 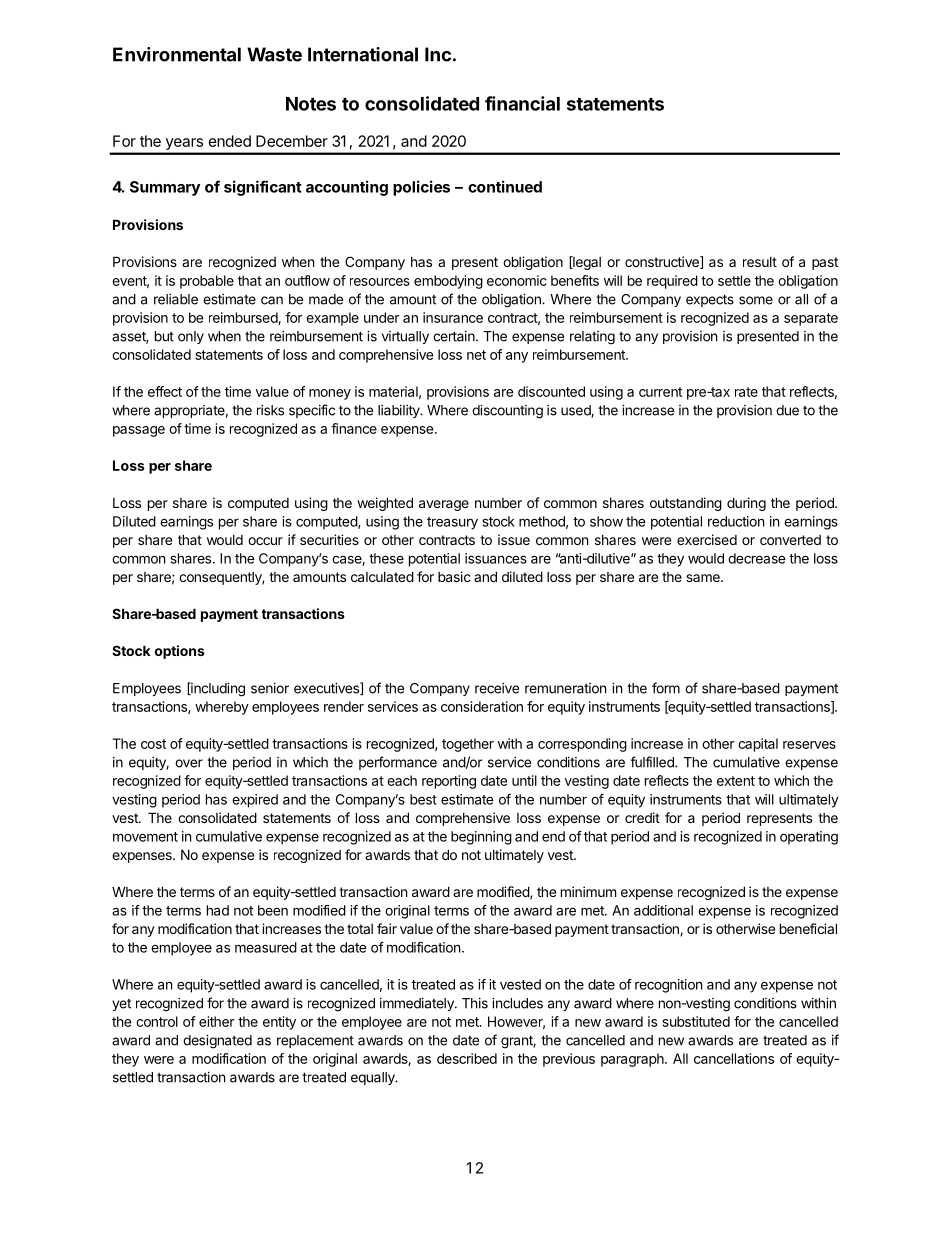 What do you see at coordinates (760, 262) in the screenshot?
I see `result` at bounding box center [760, 262].
